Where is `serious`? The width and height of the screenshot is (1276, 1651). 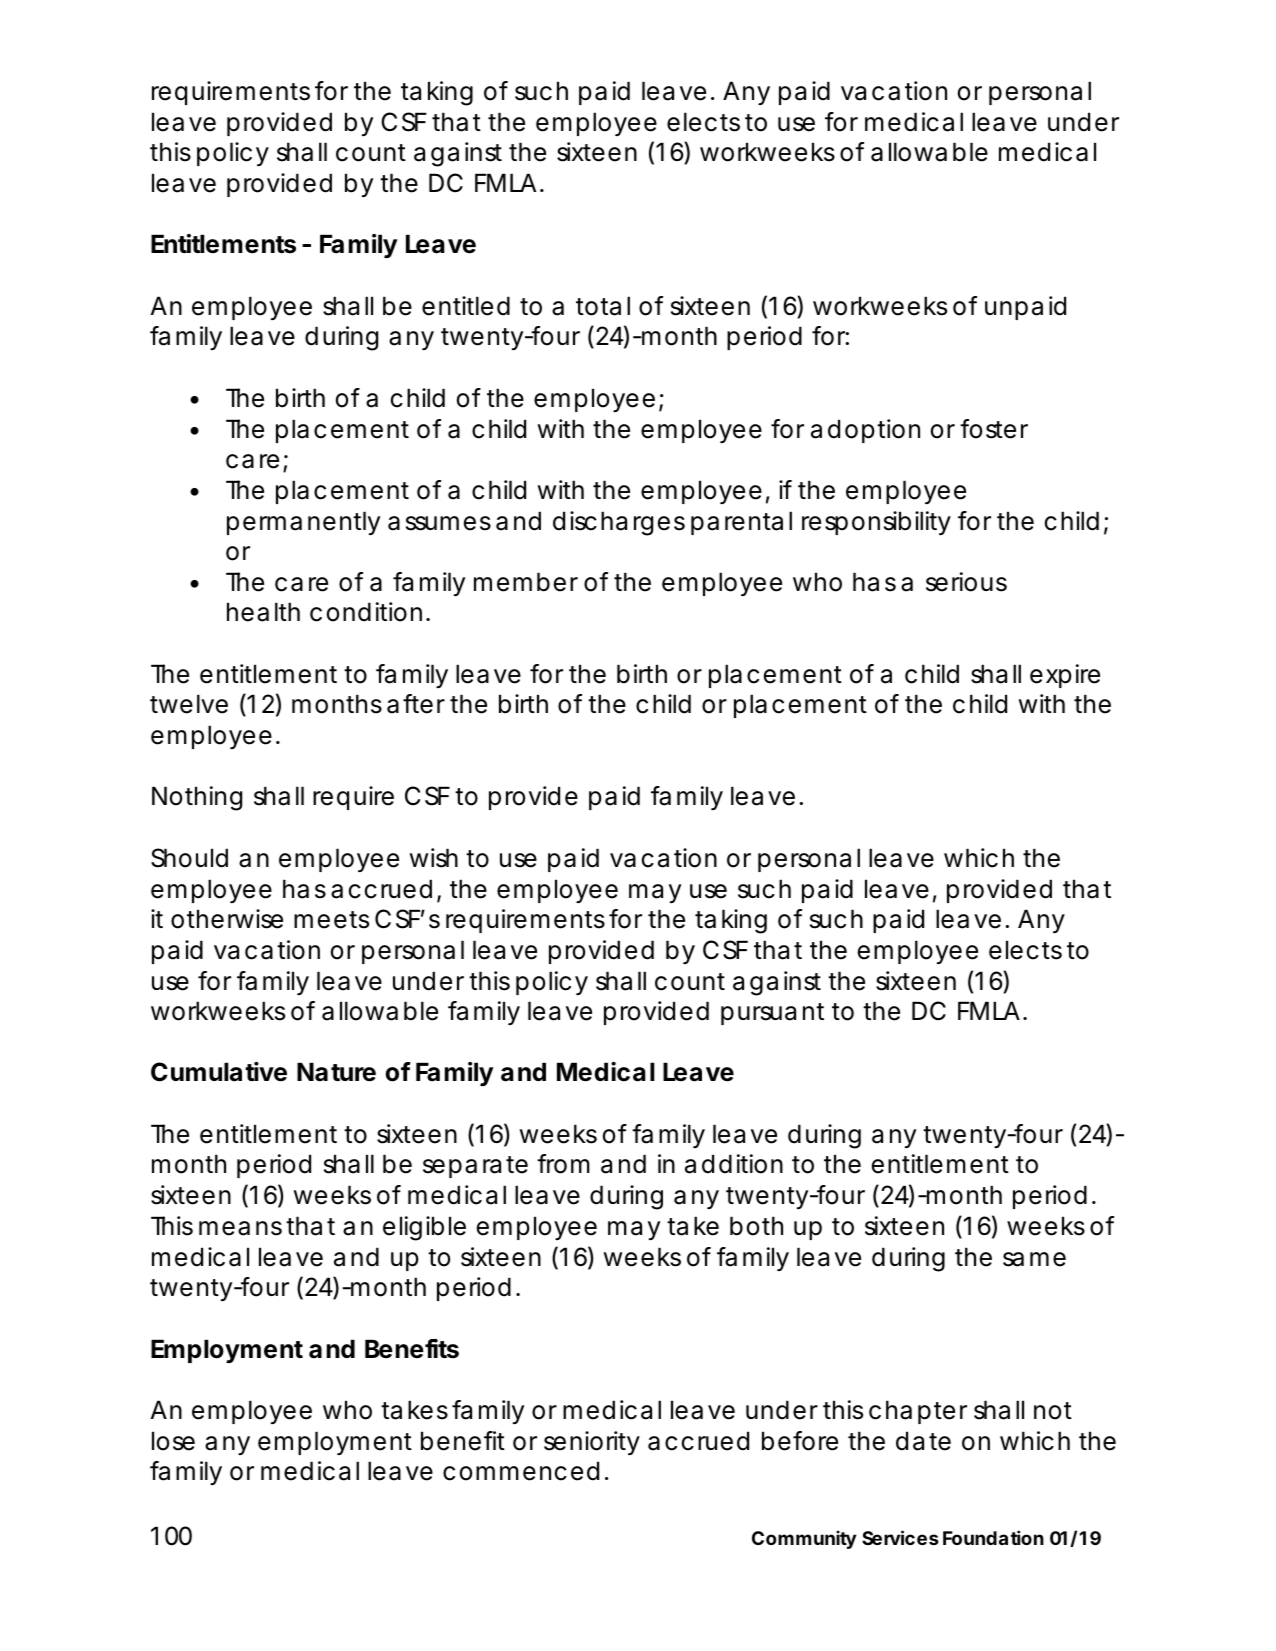
serious is located at coordinates (966, 582).
